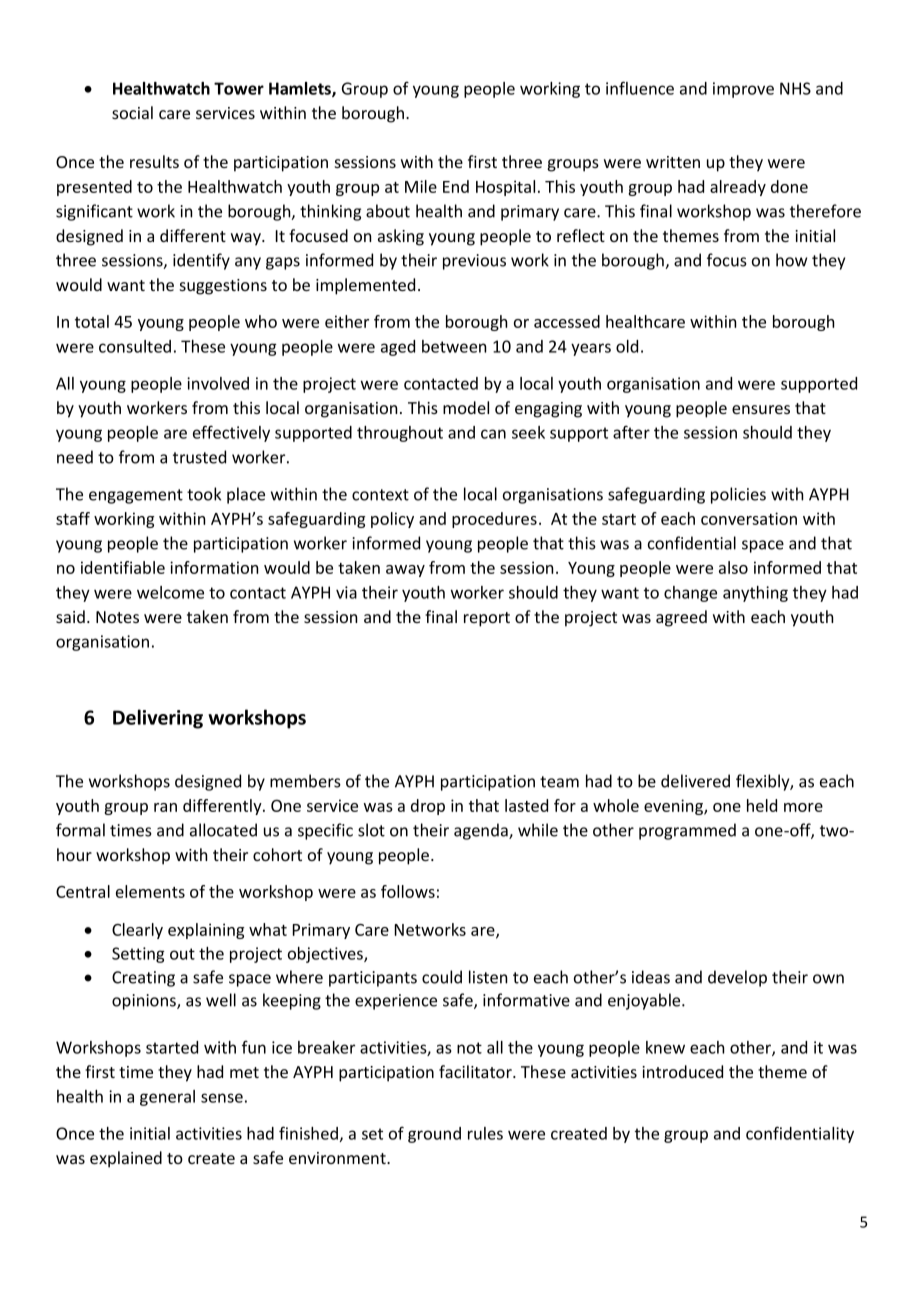  I want to click on Mile, so click(421, 186).
